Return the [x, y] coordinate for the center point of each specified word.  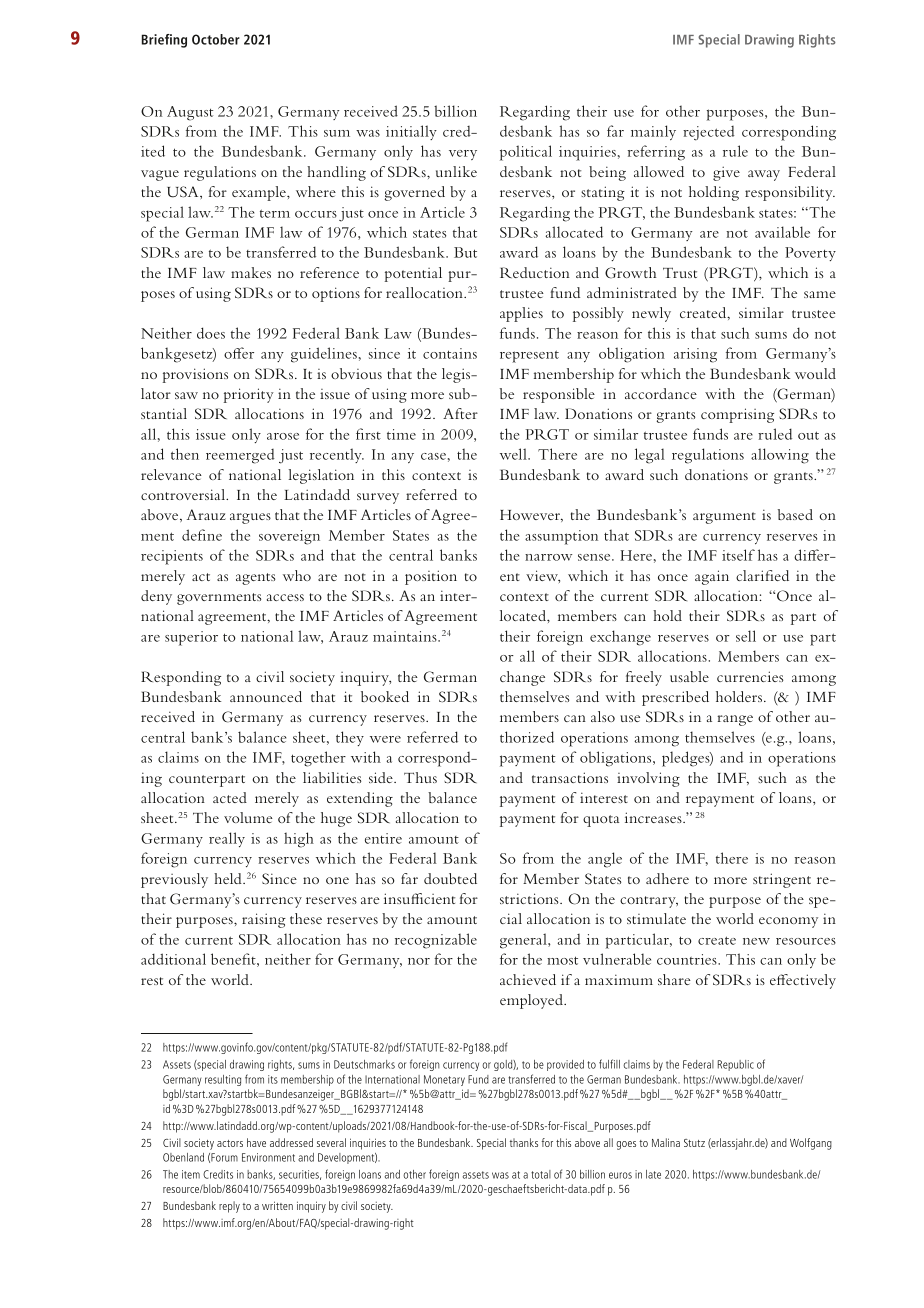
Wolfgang [811, 1144]
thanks [524, 1142]
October [216, 39]
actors [230, 1143]
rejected [709, 133]
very [463, 155]
